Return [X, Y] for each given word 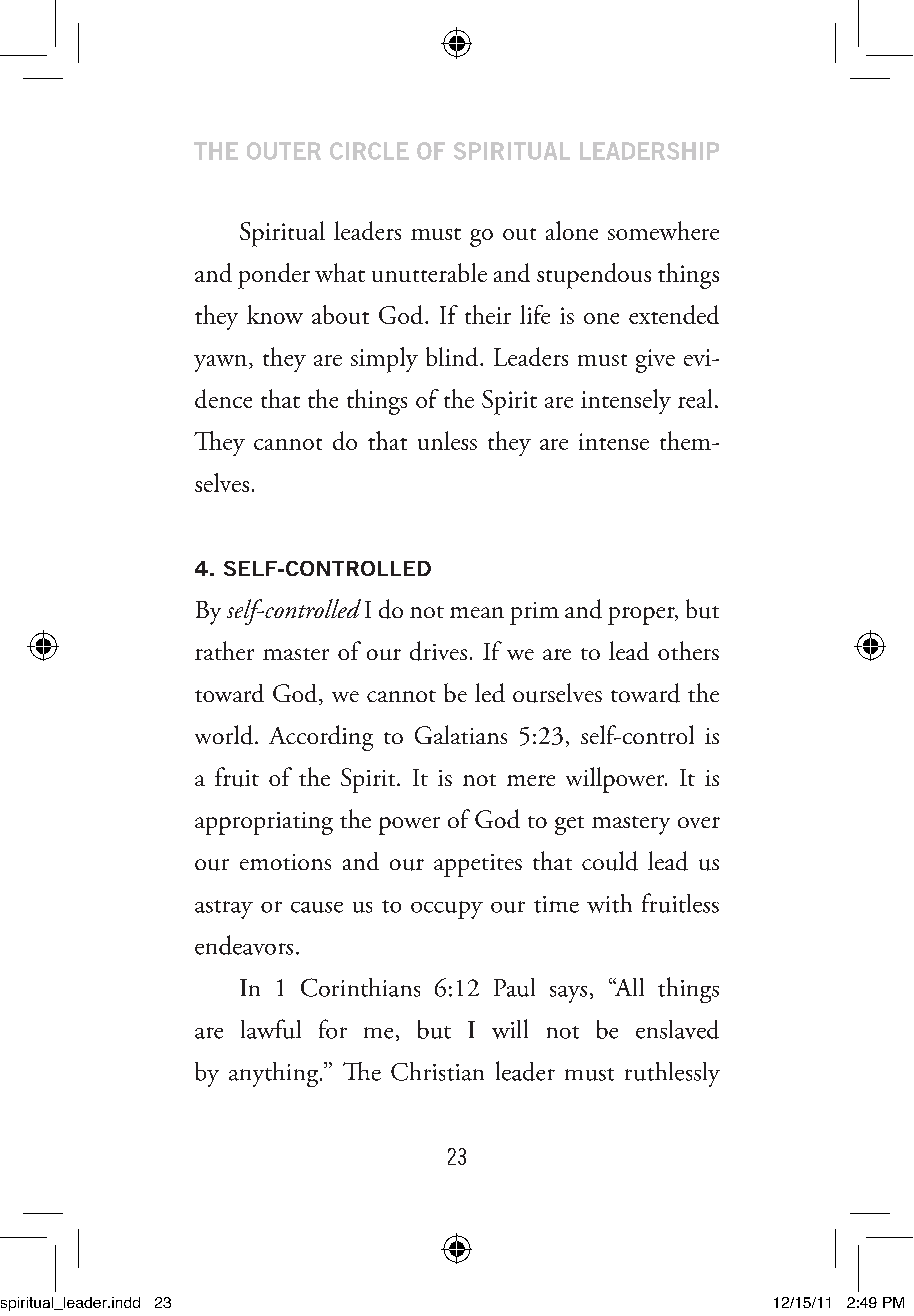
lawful [271, 1029]
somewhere [663, 230]
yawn [222, 363]
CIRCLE [369, 151]
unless [447, 440]
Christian [437, 1071]
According [321, 738]
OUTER [284, 151]
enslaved [677, 1029]
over [699, 822]
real [695, 398]
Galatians [461, 734]
